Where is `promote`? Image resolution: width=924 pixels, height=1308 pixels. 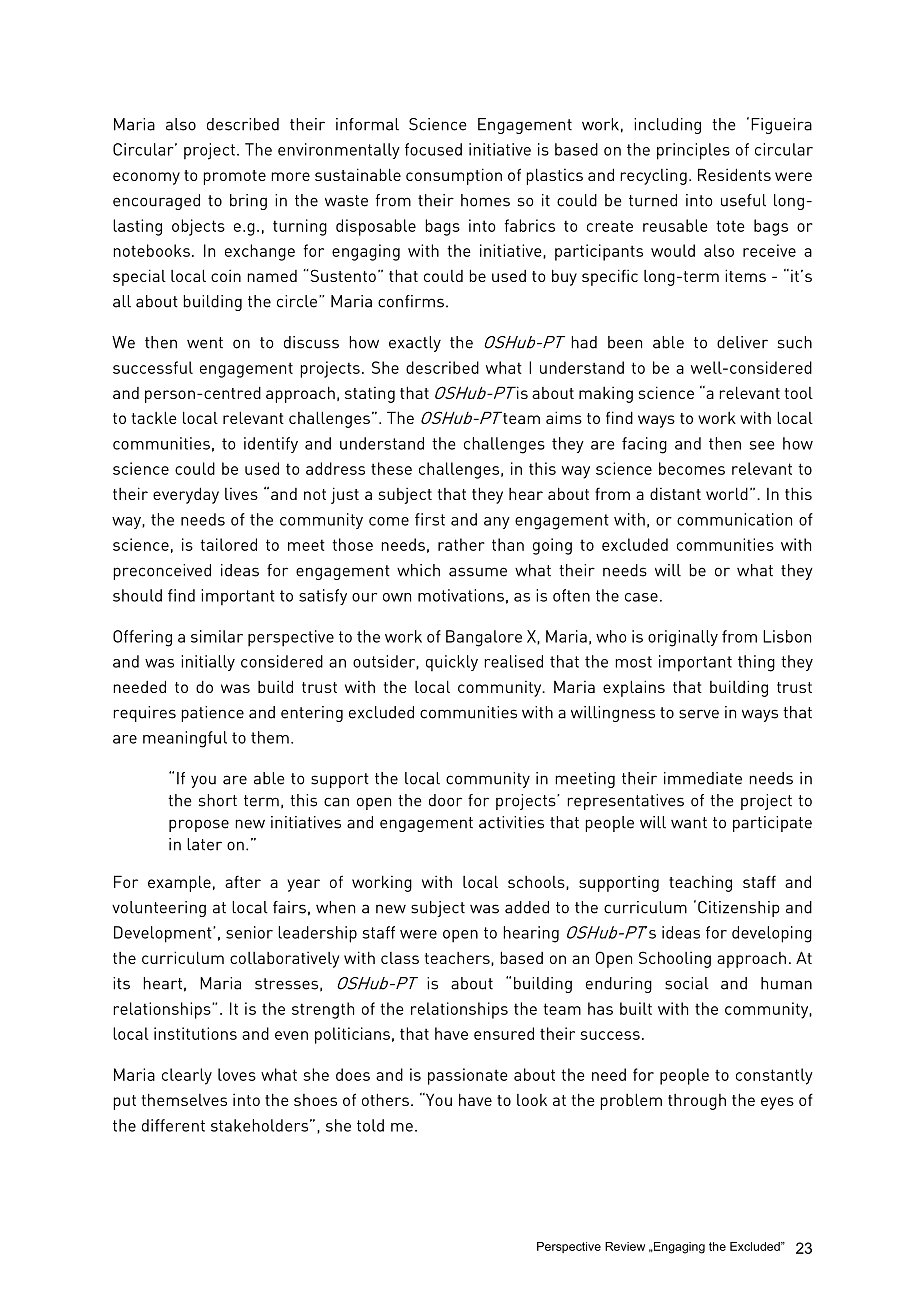
promote is located at coordinates (234, 177).
